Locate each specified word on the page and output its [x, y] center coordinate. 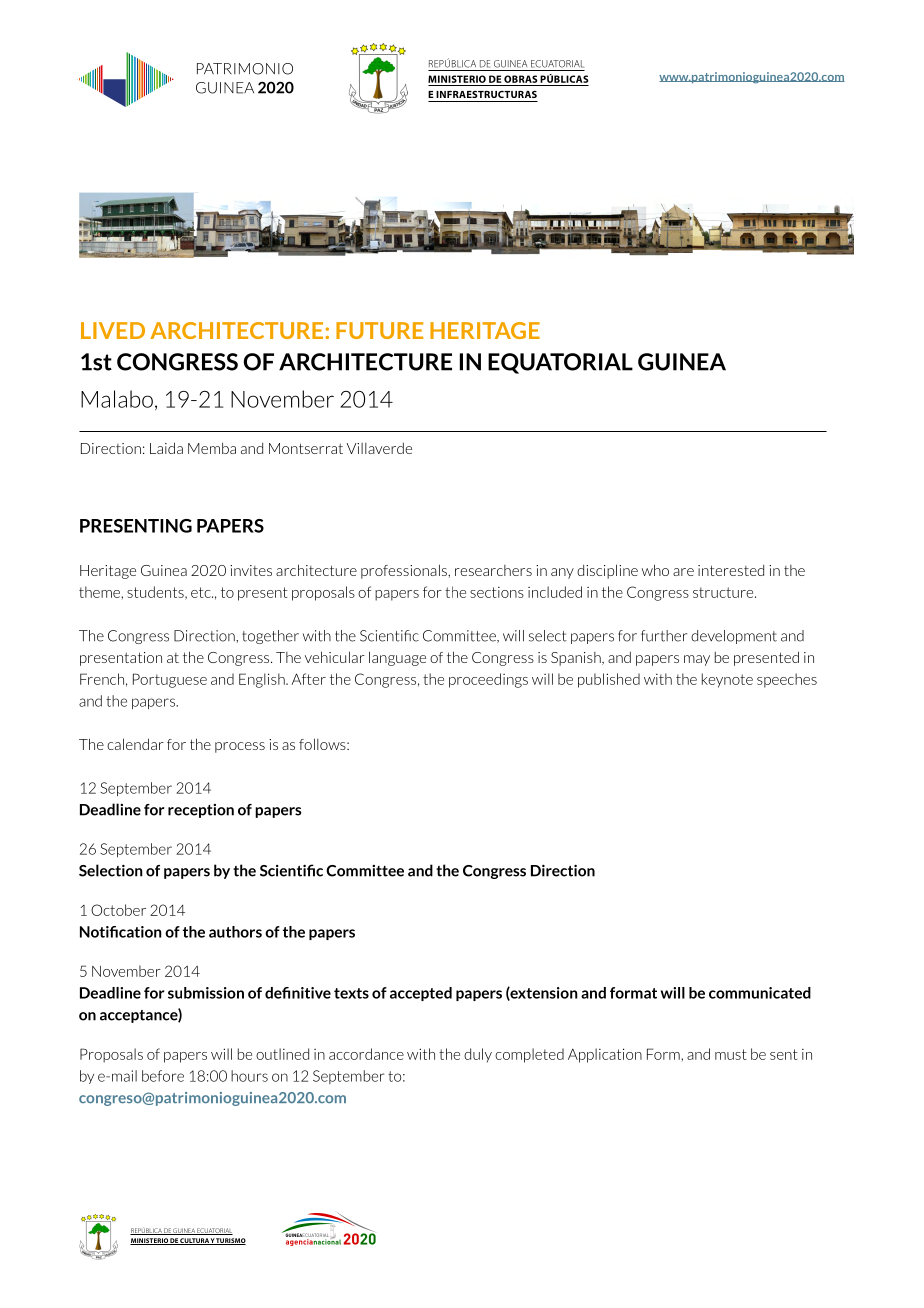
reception [201, 811]
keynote [727, 680]
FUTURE [379, 330]
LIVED [113, 330]
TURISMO [230, 1241]
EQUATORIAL [560, 363]
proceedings [488, 680]
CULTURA [194, 1241]
